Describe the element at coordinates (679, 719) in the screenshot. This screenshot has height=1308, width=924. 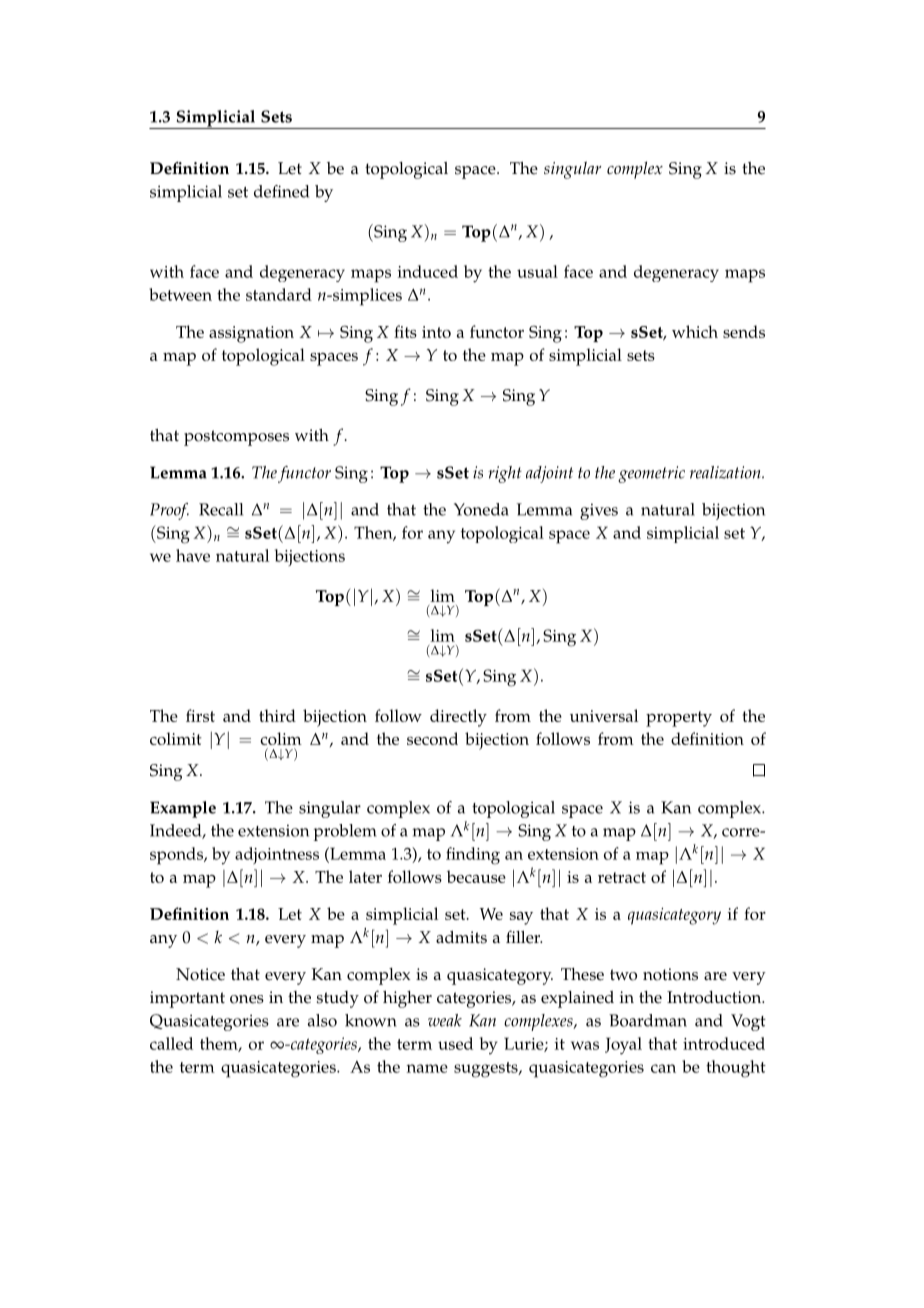
I see `property` at that location.
